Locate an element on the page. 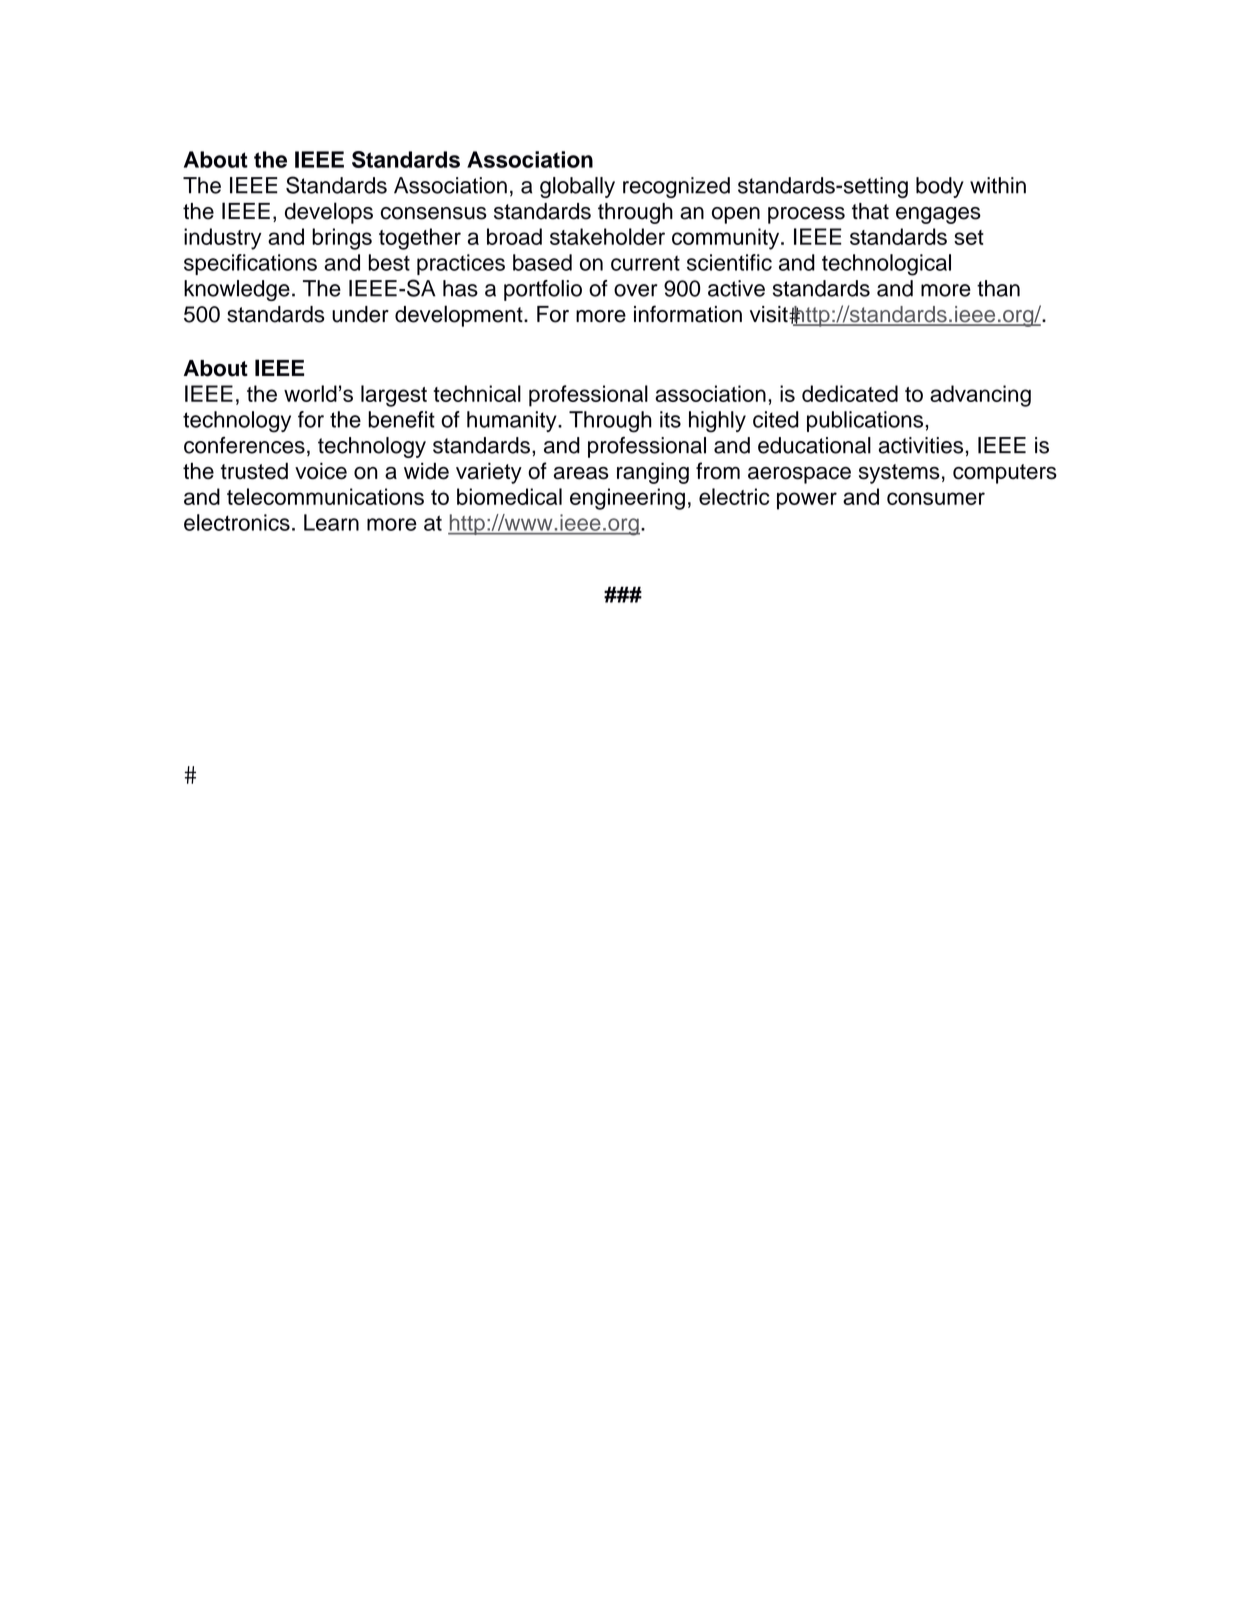 Image resolution: width=1246 pixels, height=1613 pixels. over is located at coordinates (636, 290).
